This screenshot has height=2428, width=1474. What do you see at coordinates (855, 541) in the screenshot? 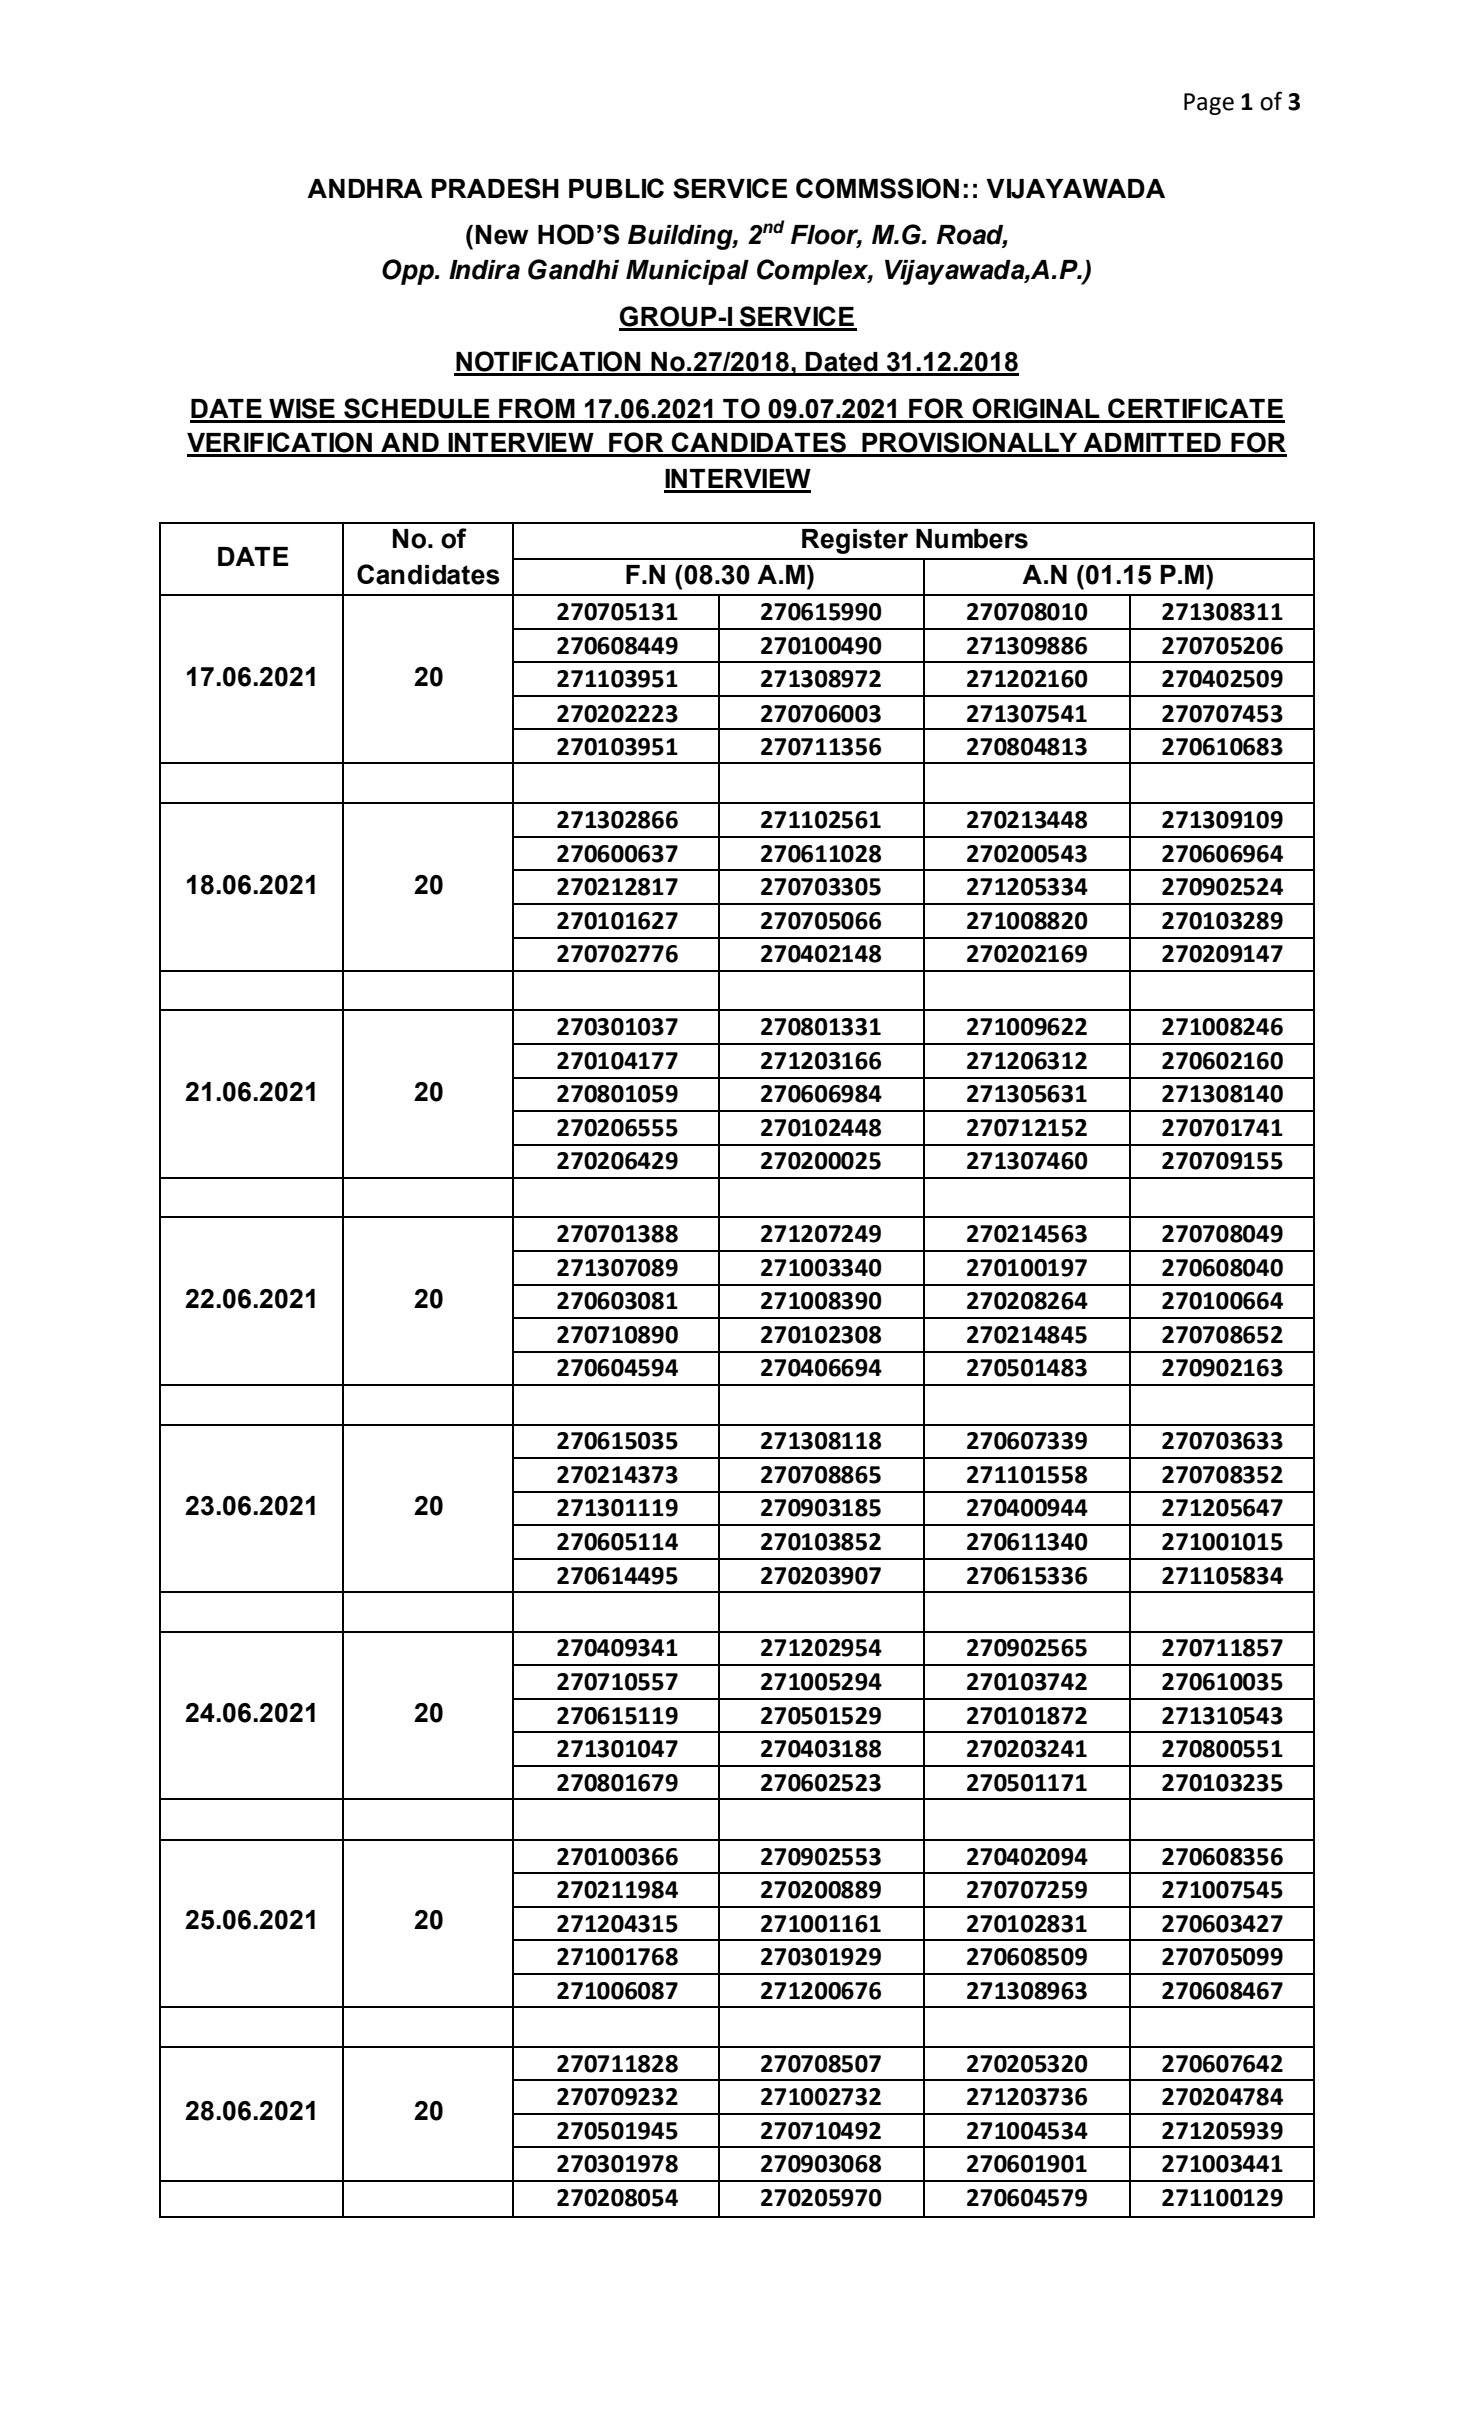
I see `Register` at bounding box center [855, 541].
